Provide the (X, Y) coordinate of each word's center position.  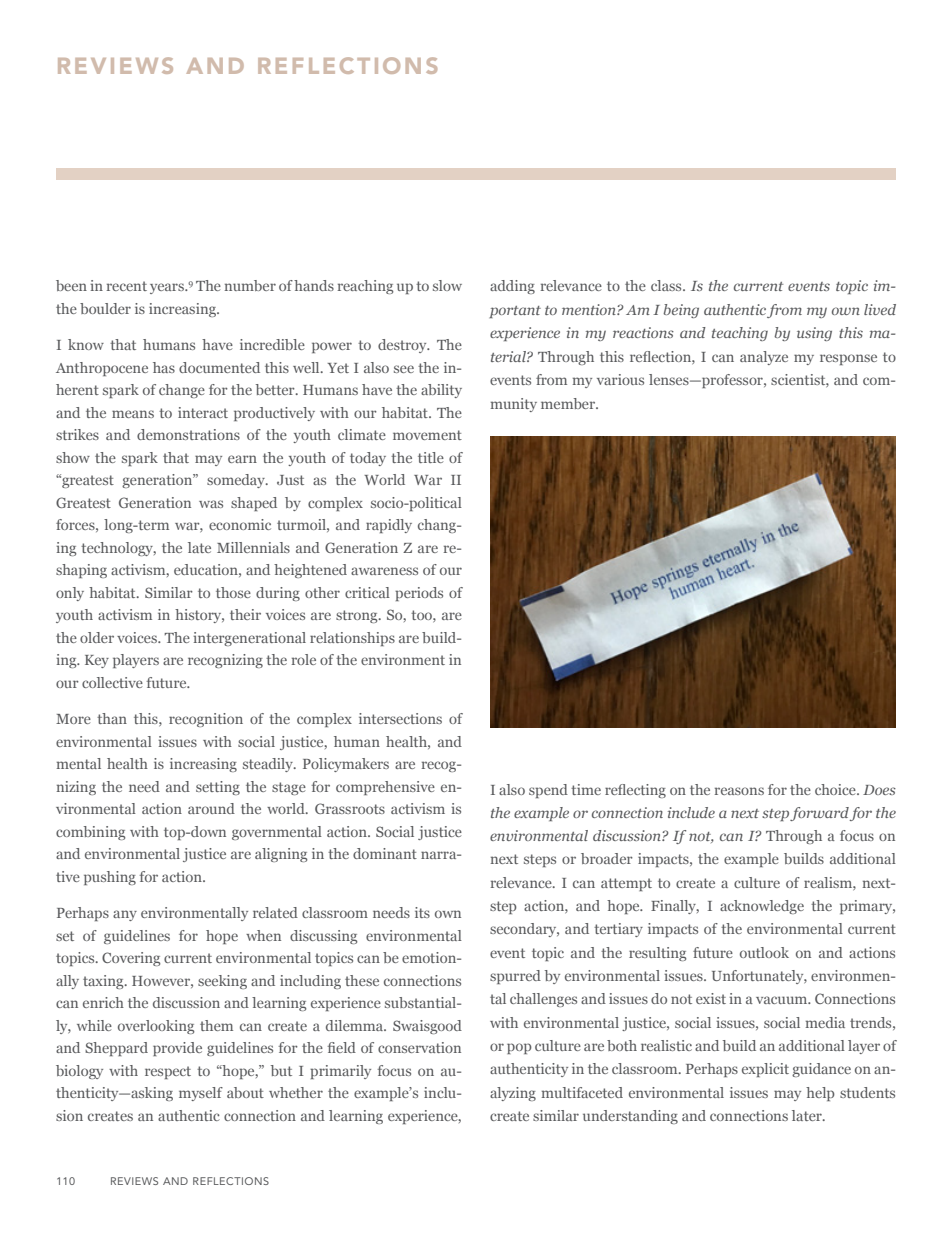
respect (168, 1072)
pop (519, 1048)
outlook (764, 952)
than (112, 718)
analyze (764, 358)
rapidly (389, 526)
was (211, 504)
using (814, 334)
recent (127, 286)
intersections (400, 718)
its (422, 912)
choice (836, 789)
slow (447, 285)
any (125, 915)
